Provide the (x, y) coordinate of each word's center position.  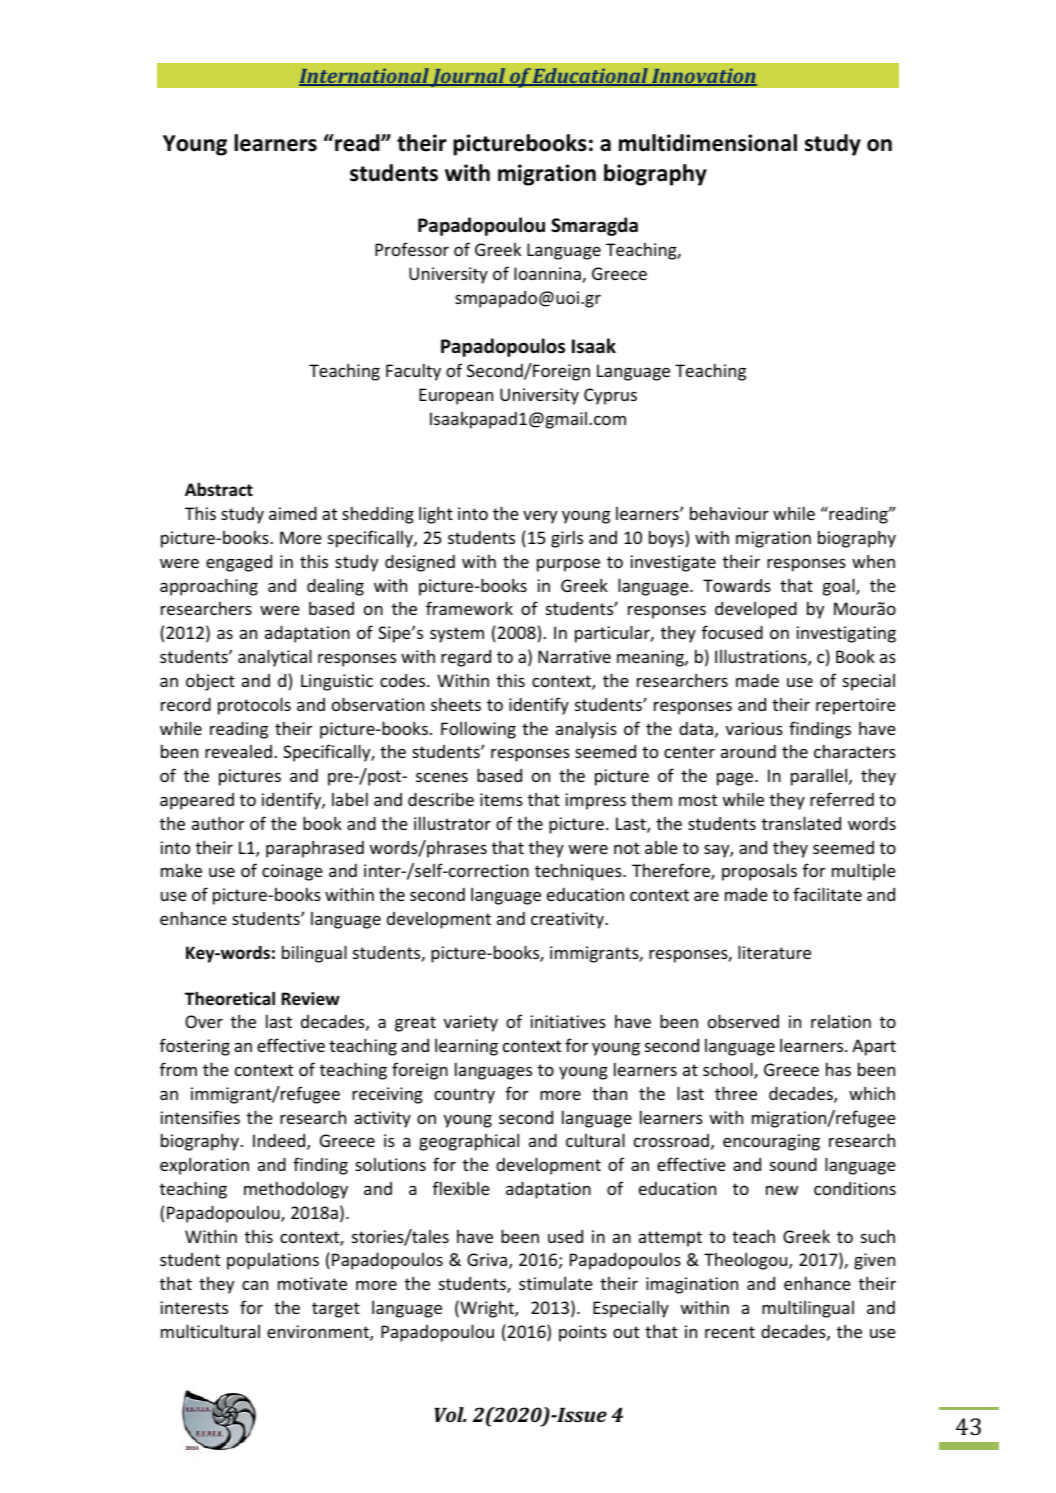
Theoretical (230, 998)
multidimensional (708, 143)
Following (478, 730)
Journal (468, 77)
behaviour (729, 513)
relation (841, 1021)
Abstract (219, 489)
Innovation (703, 77)
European (456, 396)
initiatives (568, 1021)
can (255, 1285)
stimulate (556, 1283)
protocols (254, 706)
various (754, 728)
